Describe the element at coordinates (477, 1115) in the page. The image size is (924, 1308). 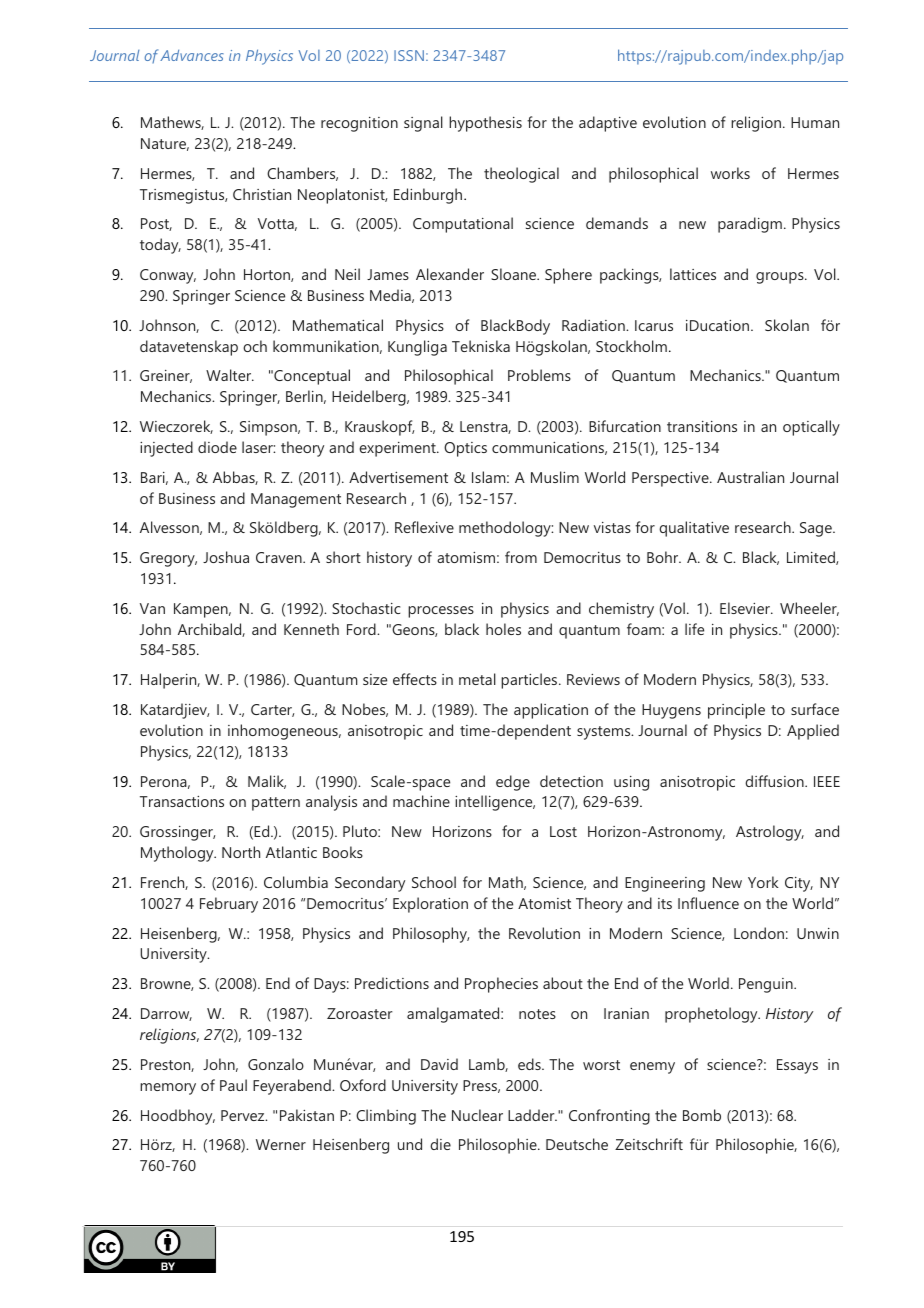
I see `Nuclear` at that location.
